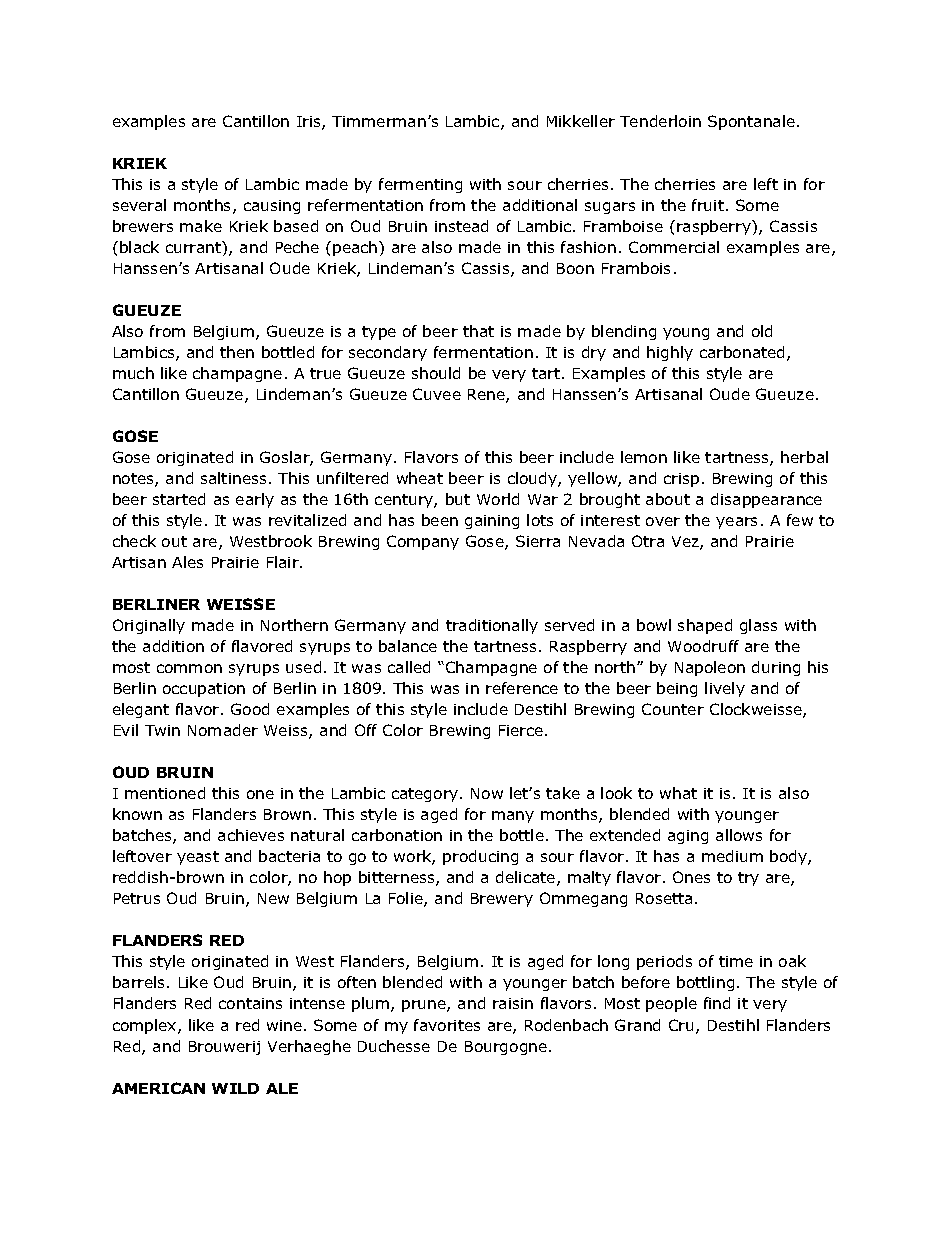 This screenshot has height=1233, width=952. Describe the element at coordinates (678, 793) in the screenshot. I see `what` at that location.
